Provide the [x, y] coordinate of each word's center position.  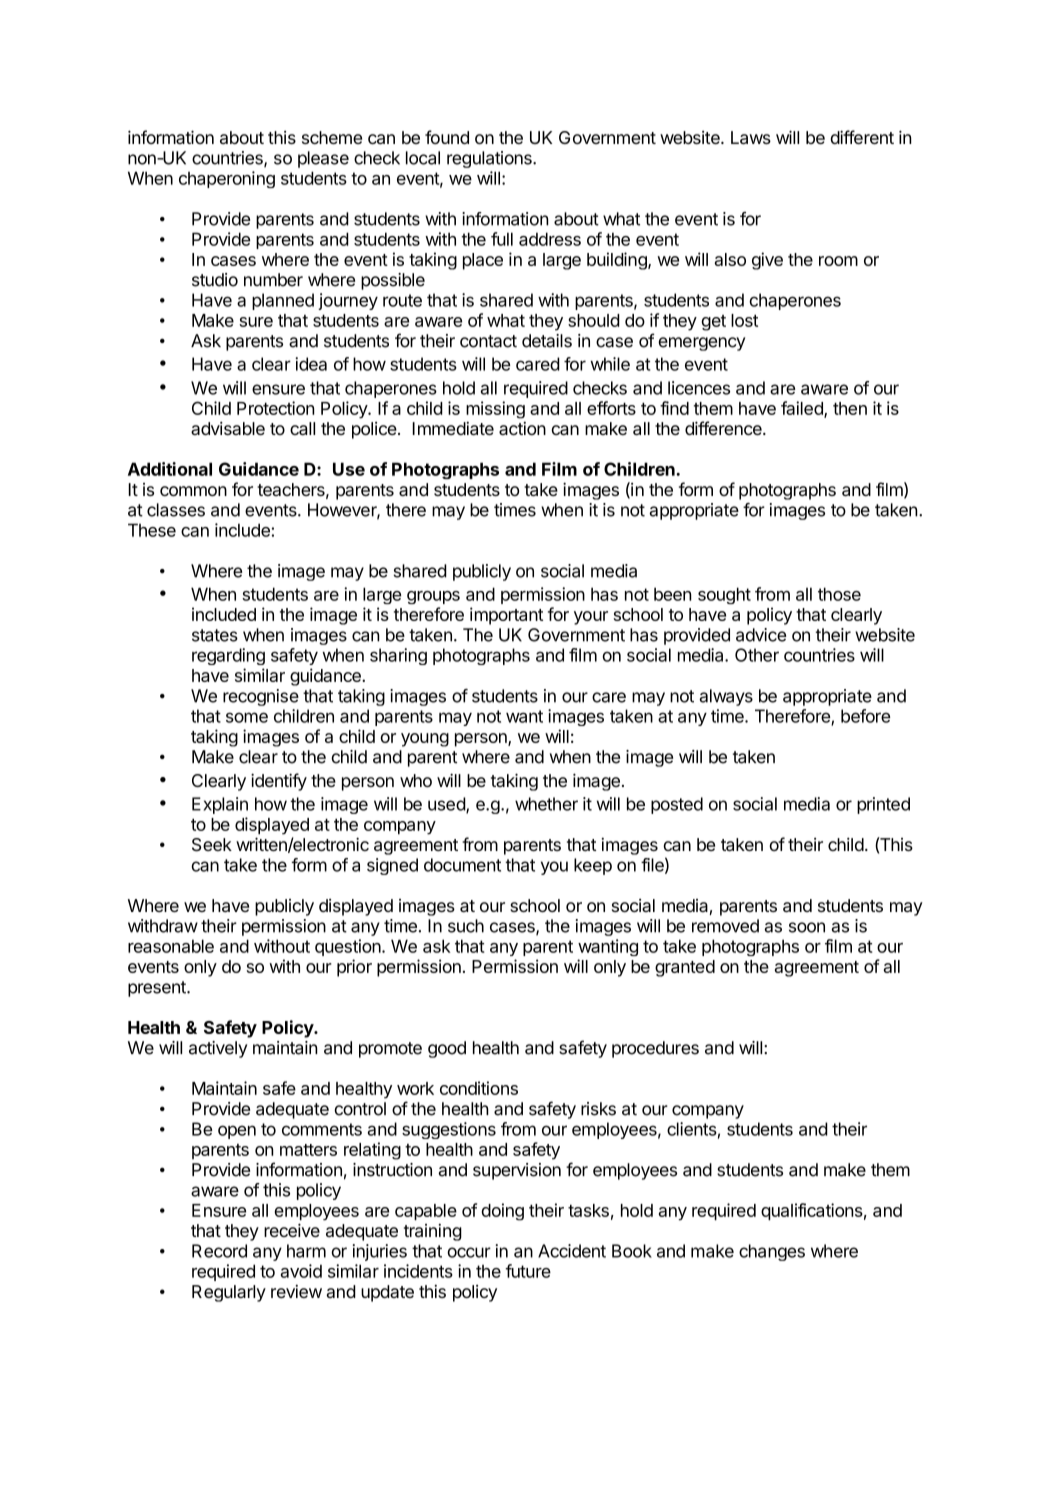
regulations [490, 159]
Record [219, 1251]
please [323, 159]
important [506, 616]
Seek [212, 845]
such [466, 926]
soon [807, 927]
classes [176, 510]
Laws [751, 137]
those [839, 594]
